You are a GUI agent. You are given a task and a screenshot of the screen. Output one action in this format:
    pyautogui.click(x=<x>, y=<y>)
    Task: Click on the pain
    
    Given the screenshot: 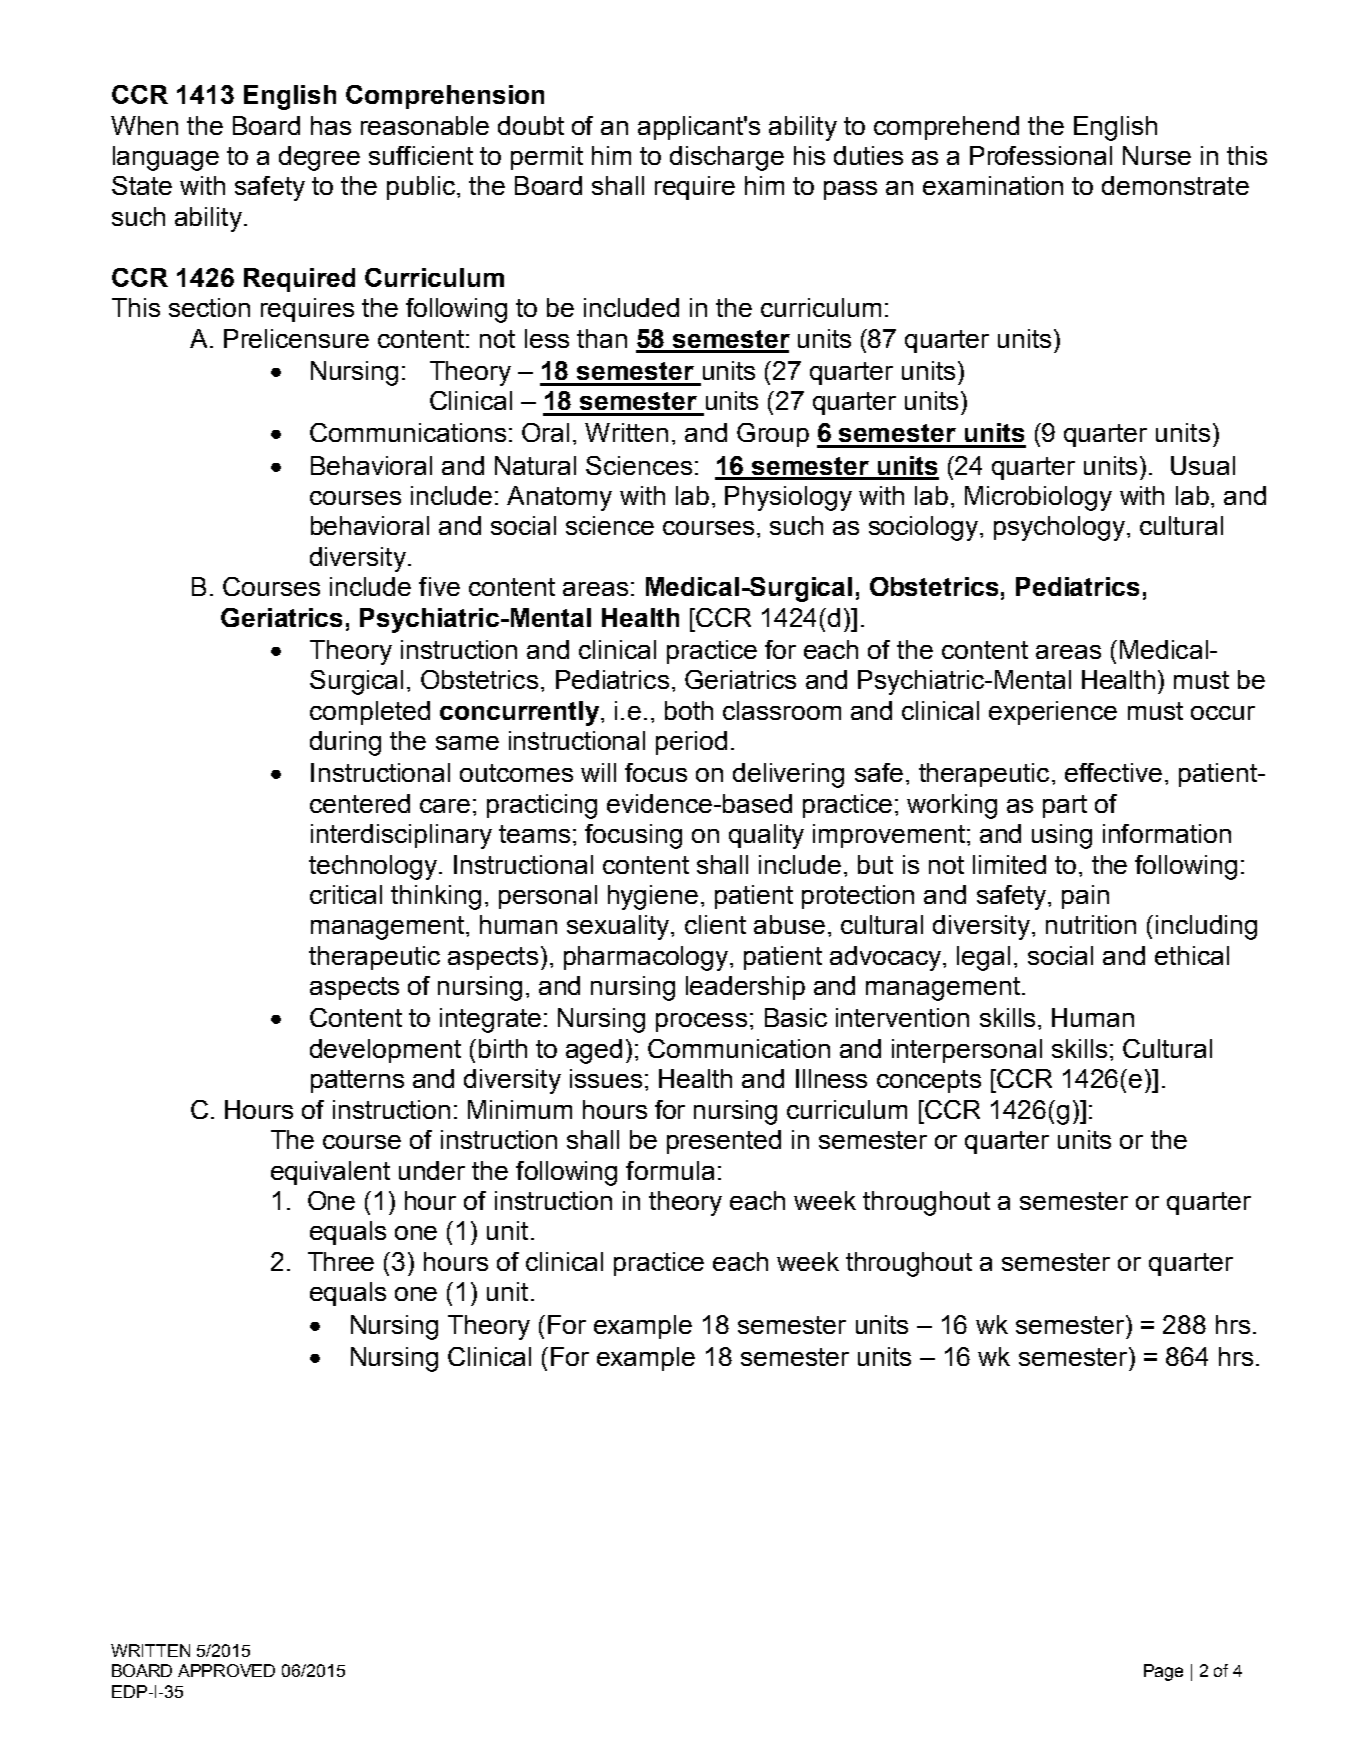 What is the action you would take?
    pyautogui.click(x=1085, y=897)
